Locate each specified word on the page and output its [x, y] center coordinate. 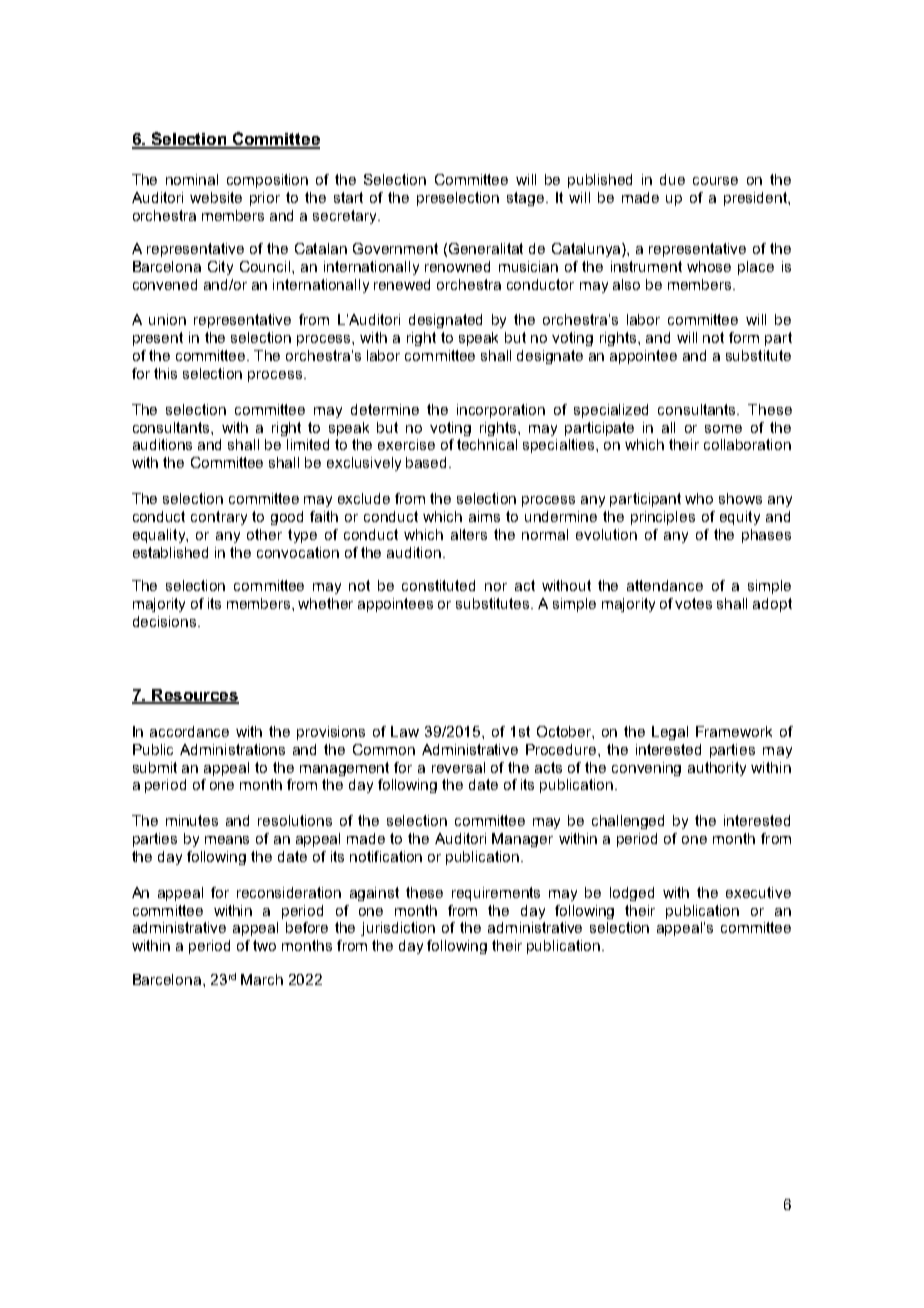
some [723, 429]
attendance [665, 585]
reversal [458, 767]
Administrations [232, 749]
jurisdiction [398, 929]
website [216, 197]
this [165, 373]
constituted [438, 585]
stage [527, 199]
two [264, 945]
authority [717, 769]
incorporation [501, 411]
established [170, 552]
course [715, 181]
